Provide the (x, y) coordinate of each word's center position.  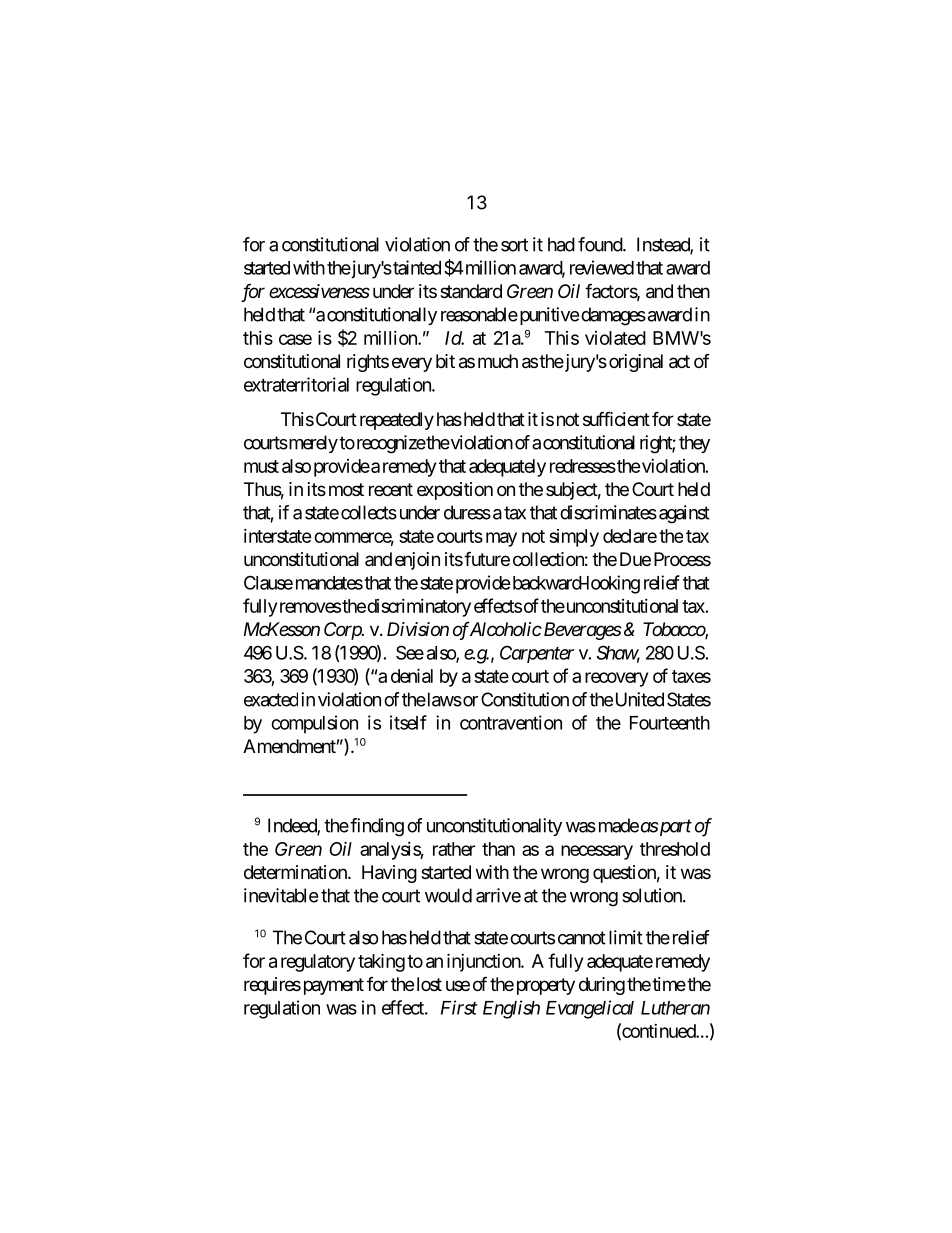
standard (471, 291)
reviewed (602, 267)
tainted (416, 267)
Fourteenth (670, 723)
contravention (511, 722)
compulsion (314, 724)
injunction (484, 962)
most (346, 489)
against (684, 514)
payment (332, 986)
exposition (455, 491)
